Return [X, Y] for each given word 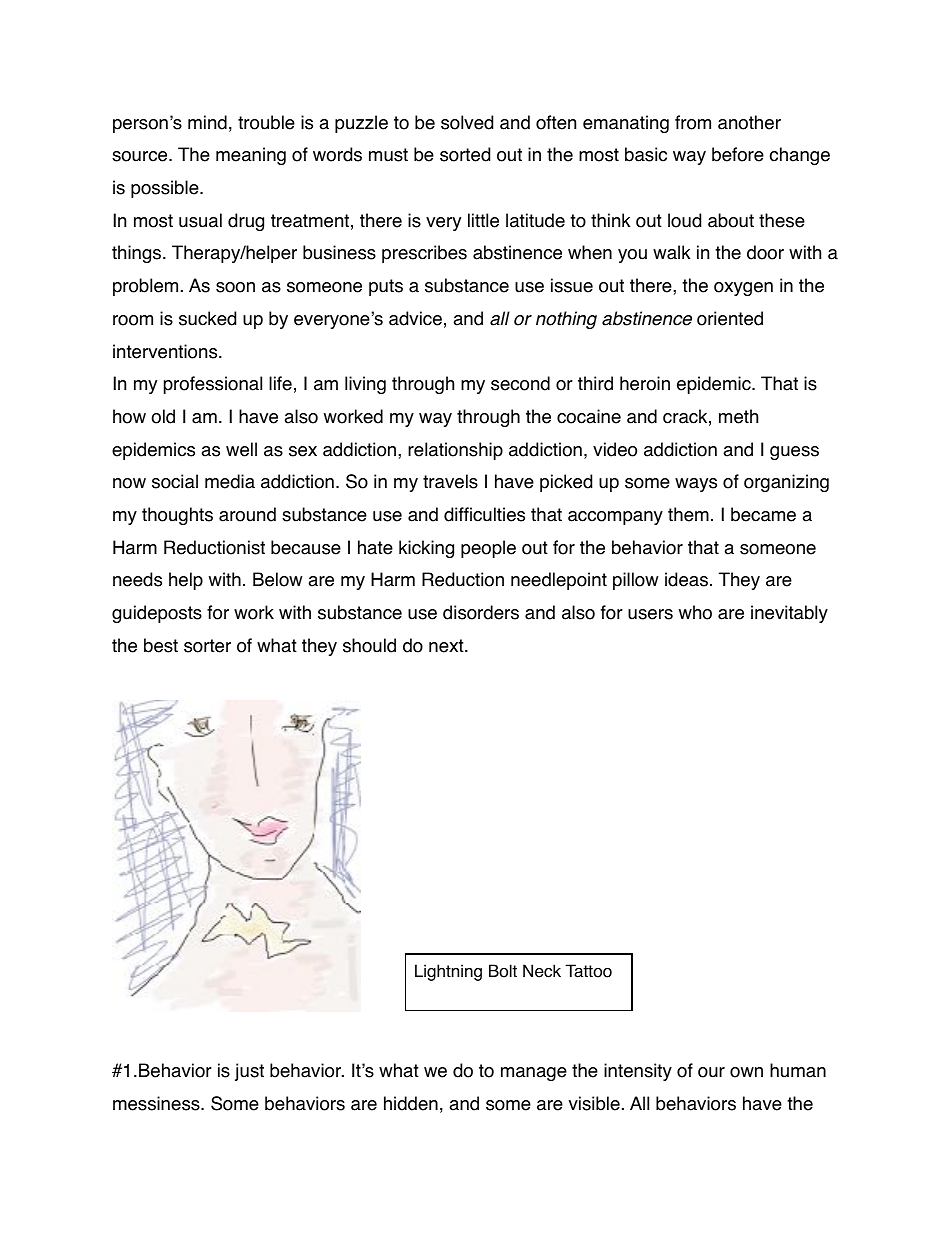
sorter [207, 646]
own [746, 1072]
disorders [481, 612]
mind [207, 122]
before [738, 154]
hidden [411, 1103]
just [249, 1072]
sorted [465, 154]
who [695, 612]
